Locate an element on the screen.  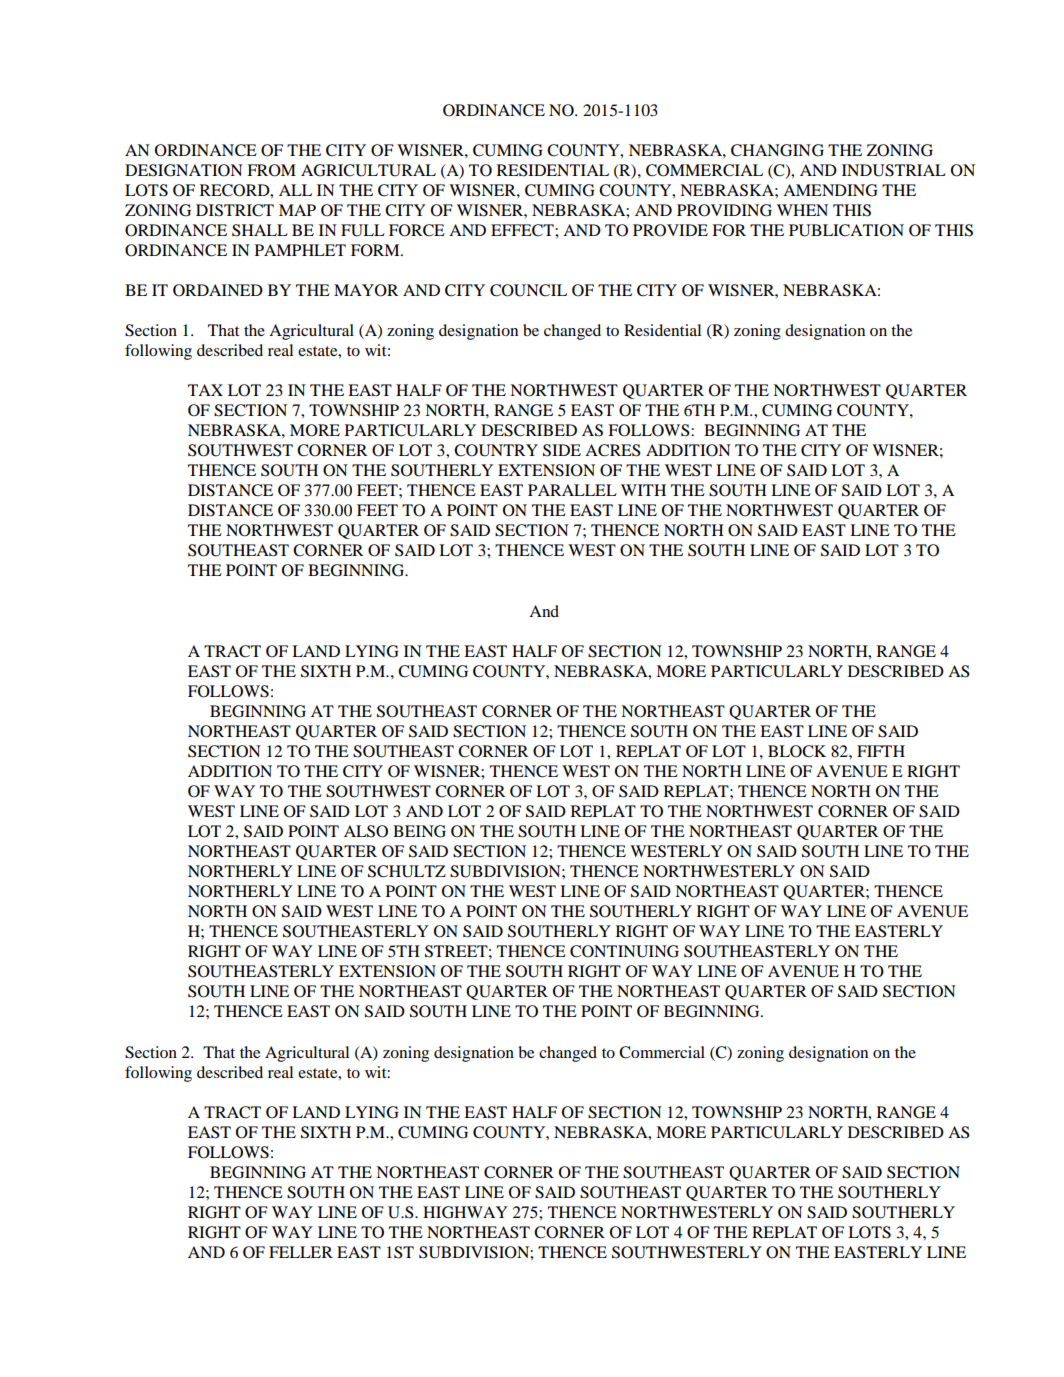
EFFECT is located at coordinates (523, 230).
